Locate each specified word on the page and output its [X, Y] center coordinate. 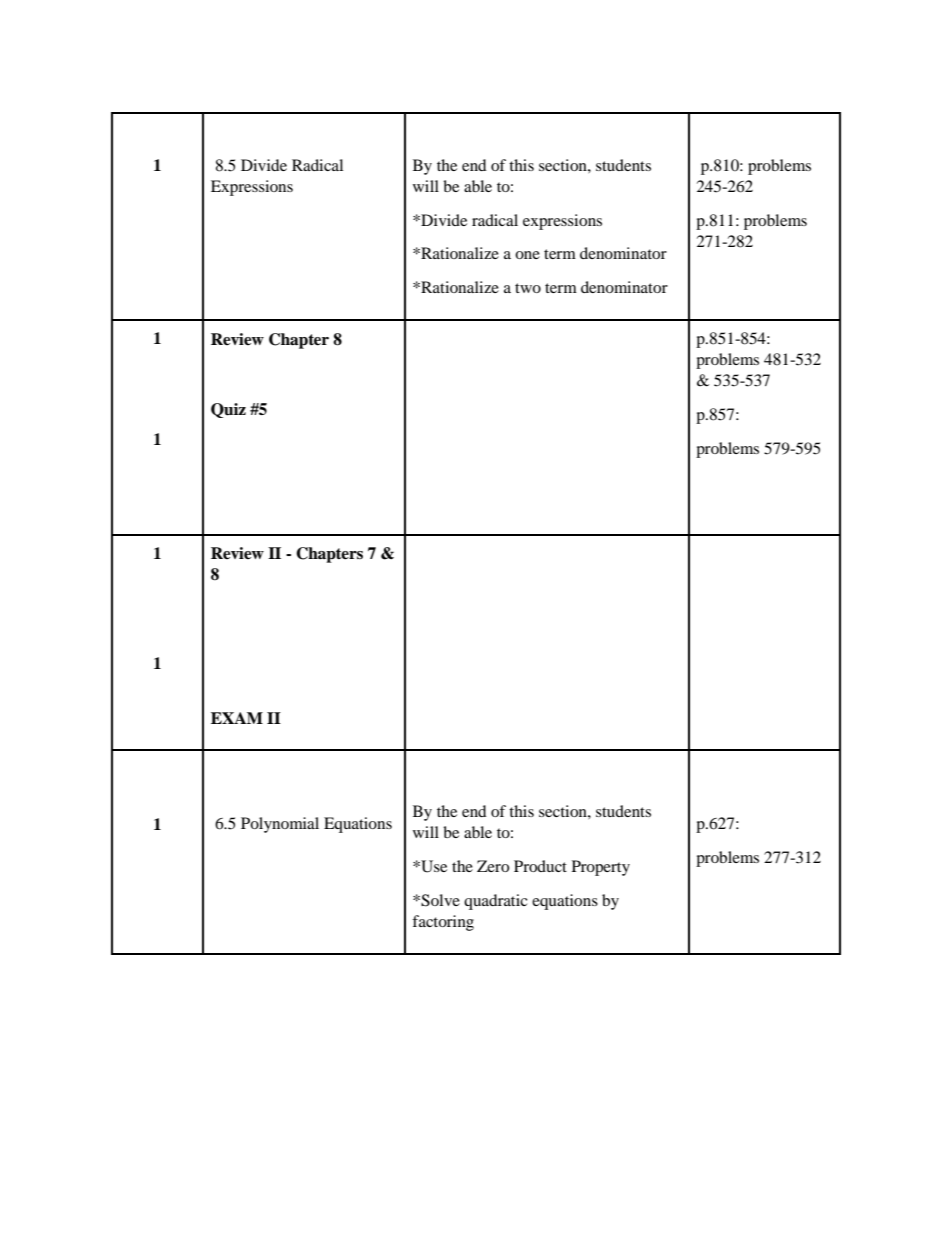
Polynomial [280, 825]
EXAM [237, 718]
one [527, 255]
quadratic [496, 902]
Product [540, 866]
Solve [439, 900]
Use [433, 866]
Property [601, 868]
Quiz [228, 410]
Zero [493, 866]
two [528, 288]
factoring [443, 923]
